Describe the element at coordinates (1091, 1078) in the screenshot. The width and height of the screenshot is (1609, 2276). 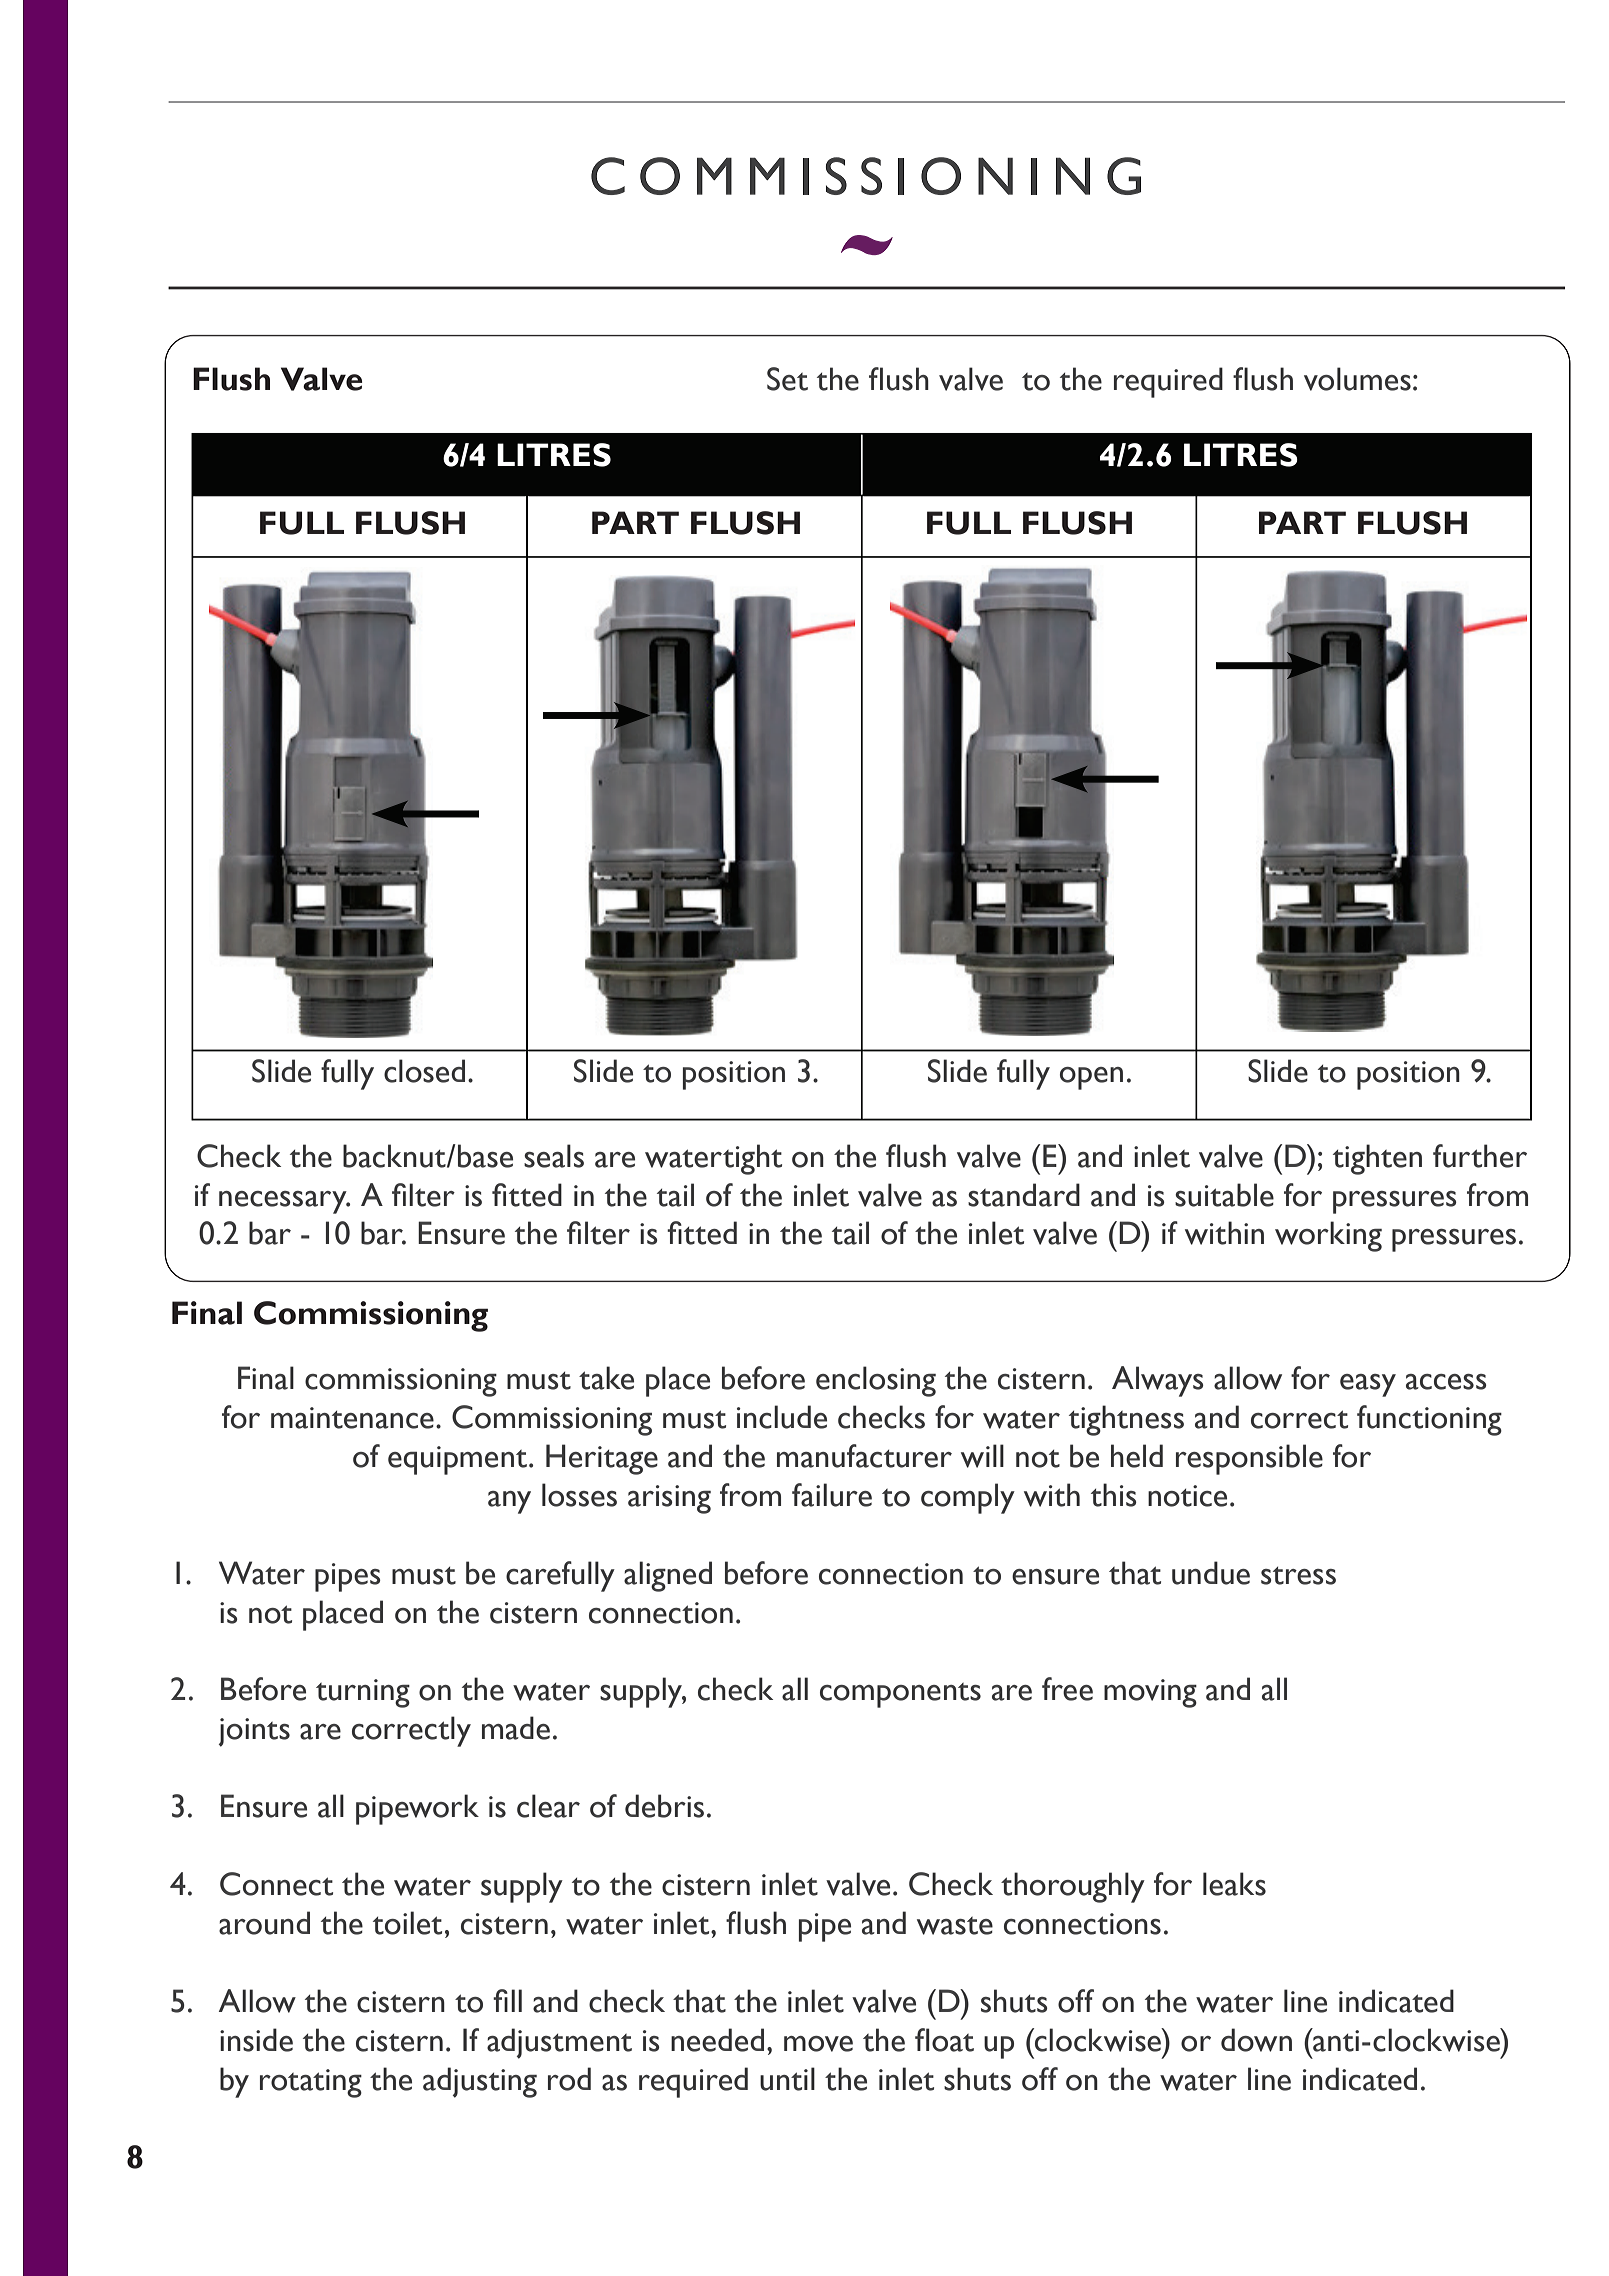
I see `open` at that location.
